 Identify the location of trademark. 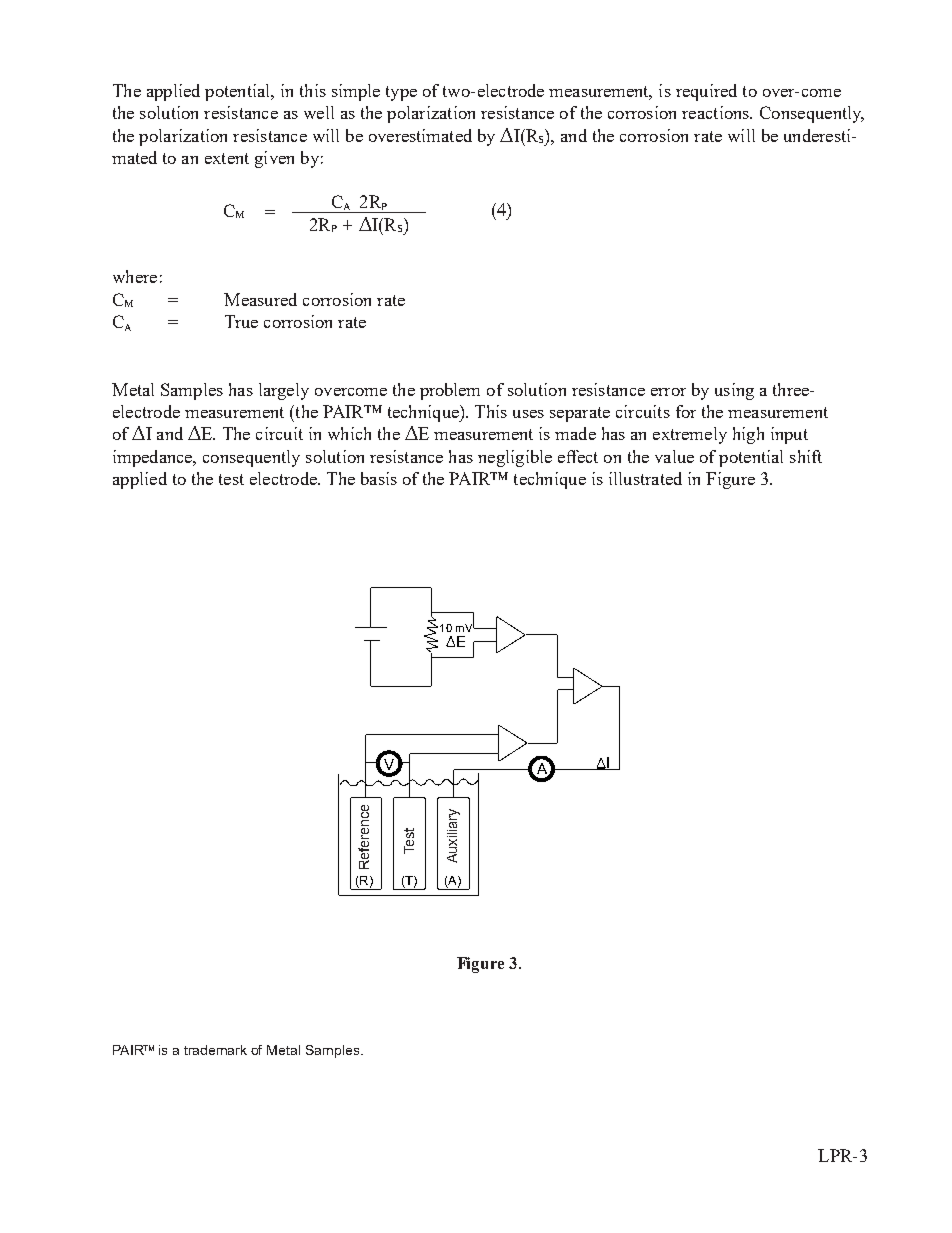
(215, 1050).
